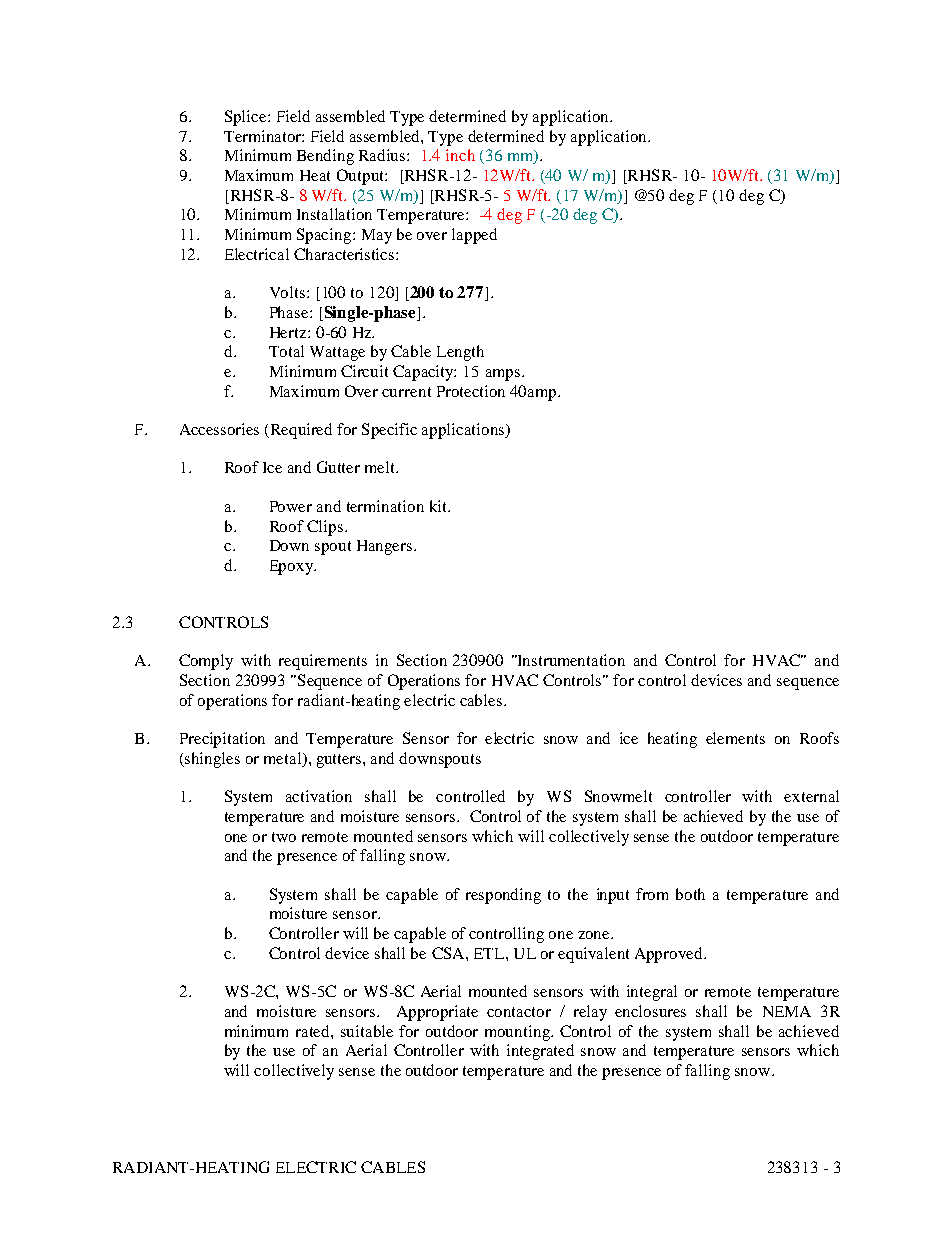 The height and width of the screenshot is (1233, 952). Describe the element at coordinates (319, 796) in the screenshot. I see `activation` at that location.
